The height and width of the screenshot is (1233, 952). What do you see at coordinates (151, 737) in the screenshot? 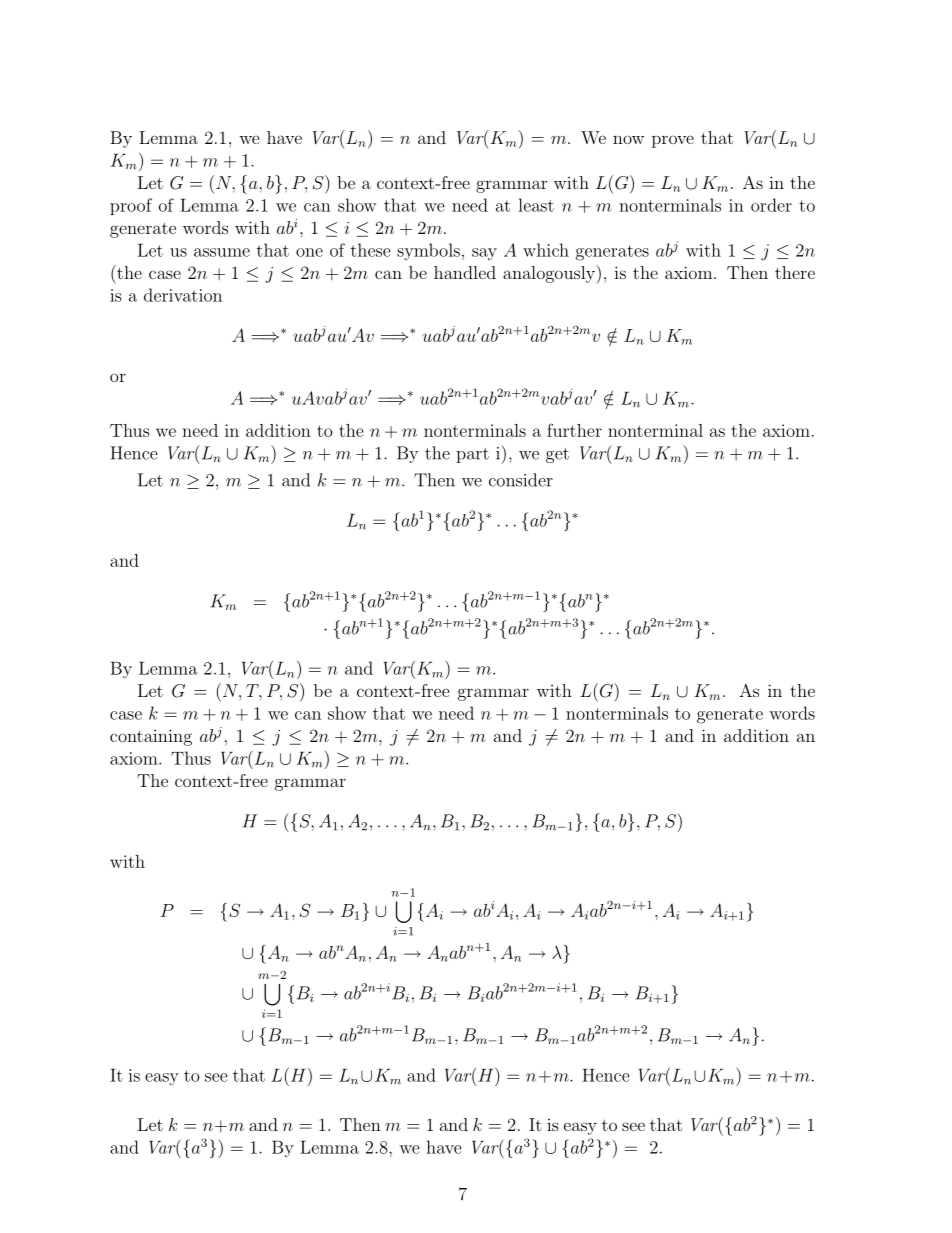
I see `containing` at bounding box center [151, 737].
